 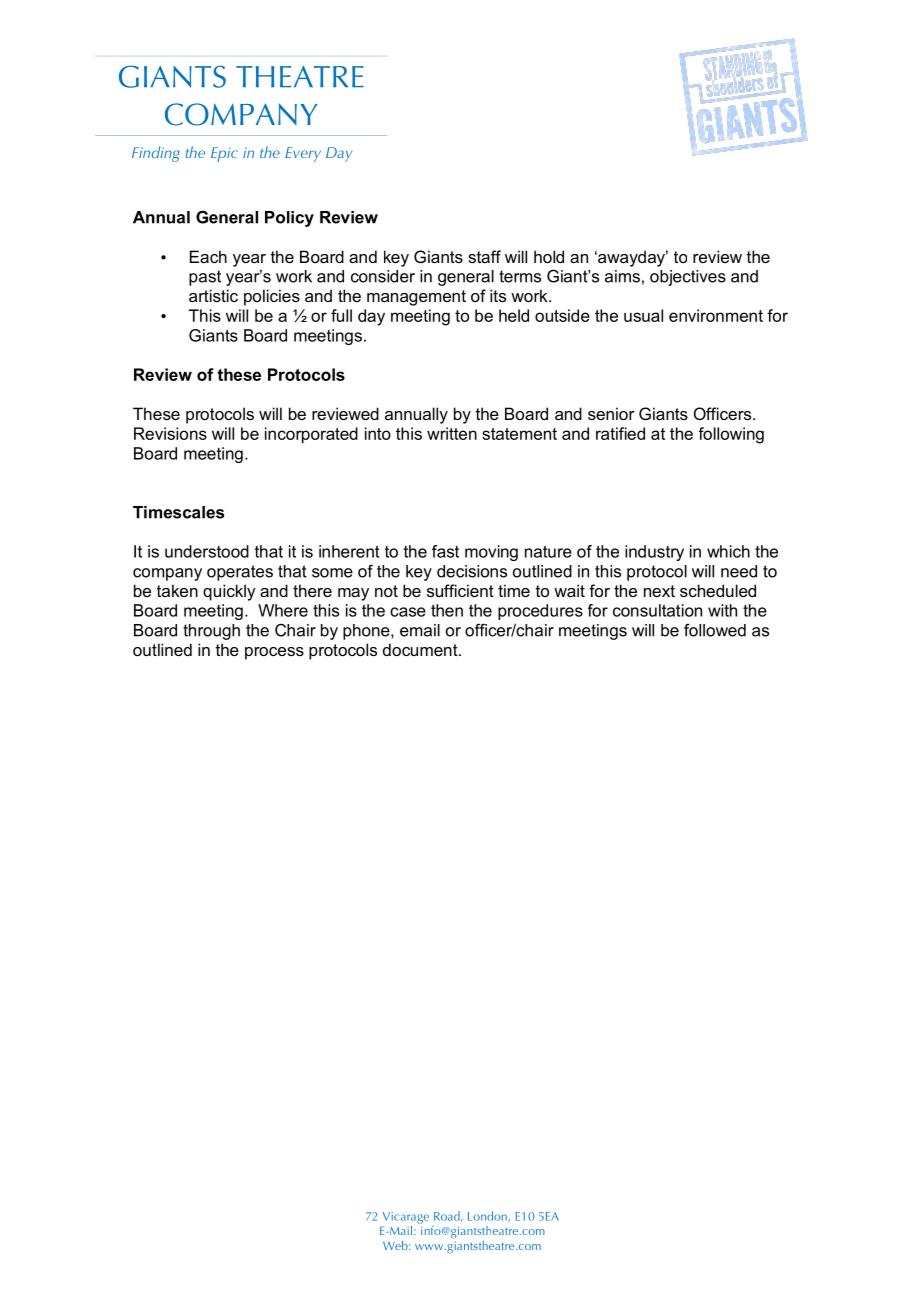 What do you see at coordinates (715, 630) in the image?
I see `followed` at bounding box center [715, 630].
